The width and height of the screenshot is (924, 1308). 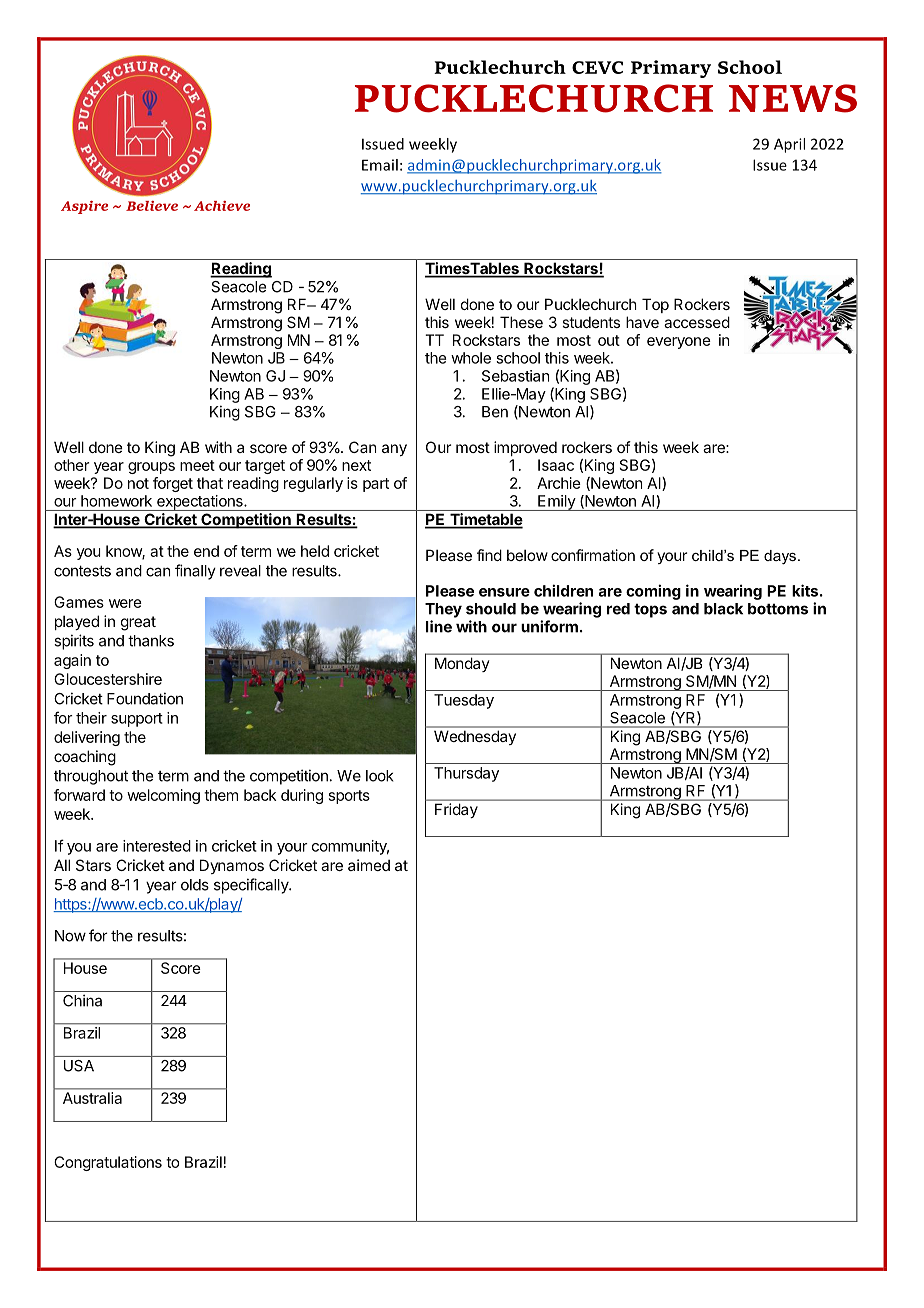 What do you see at coordinates (369, 865) in the screenshot?
I see `aimed` at bounding box center [369, 865].
